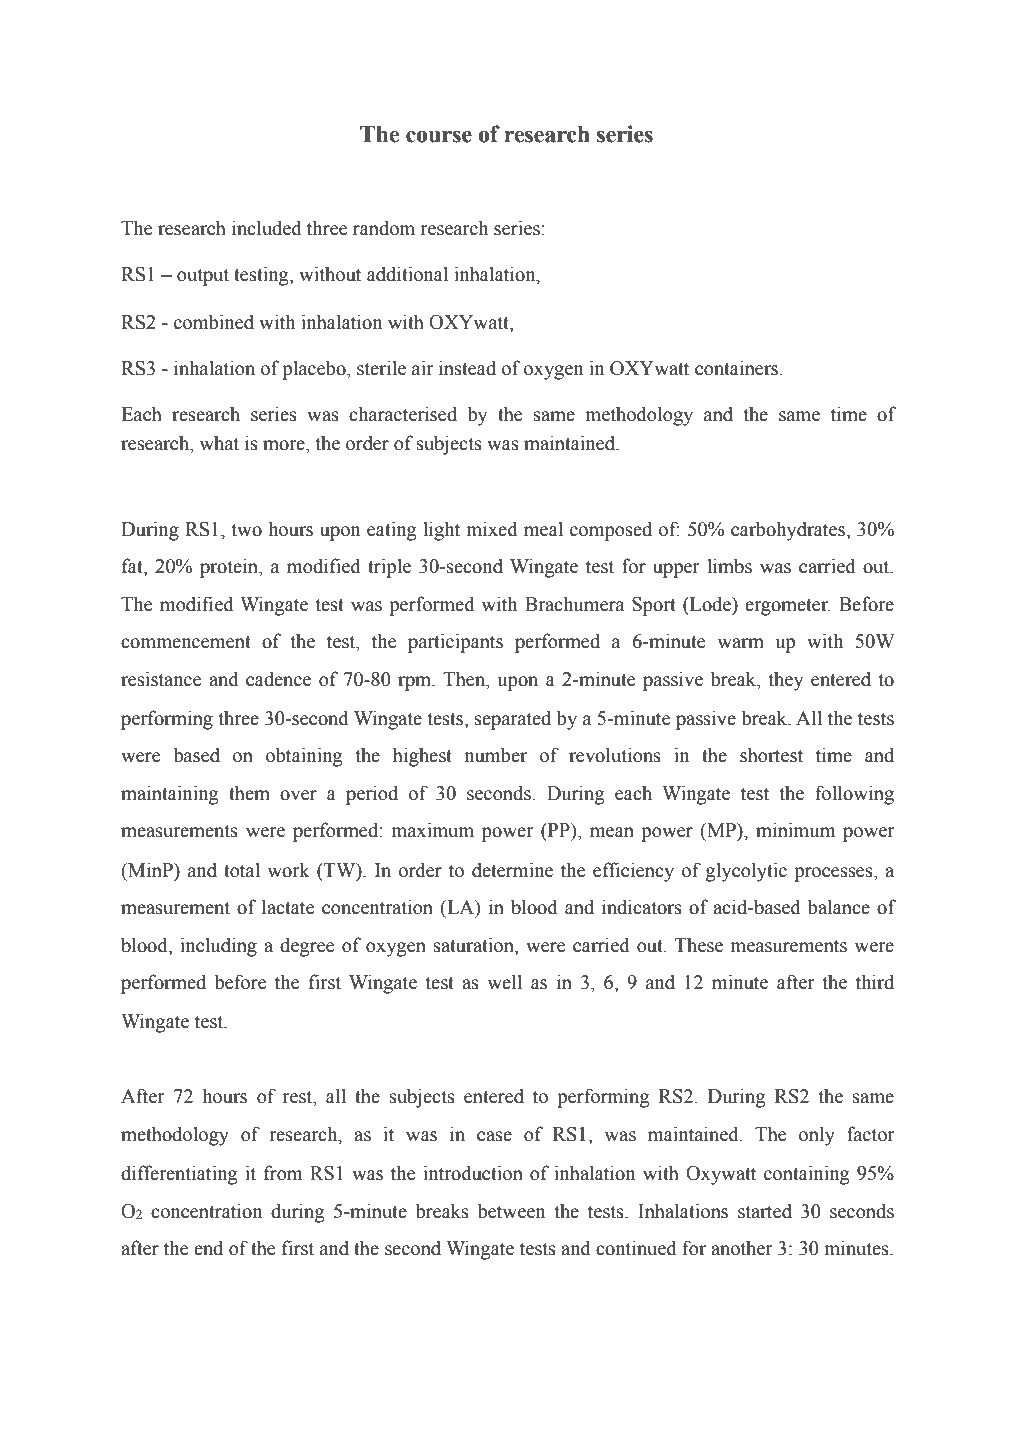 The height and width of the page is (1436, 1015). What do you see at coordinates (839, 907) in the page?
I see `balance` at bounding box center [839, 907].
